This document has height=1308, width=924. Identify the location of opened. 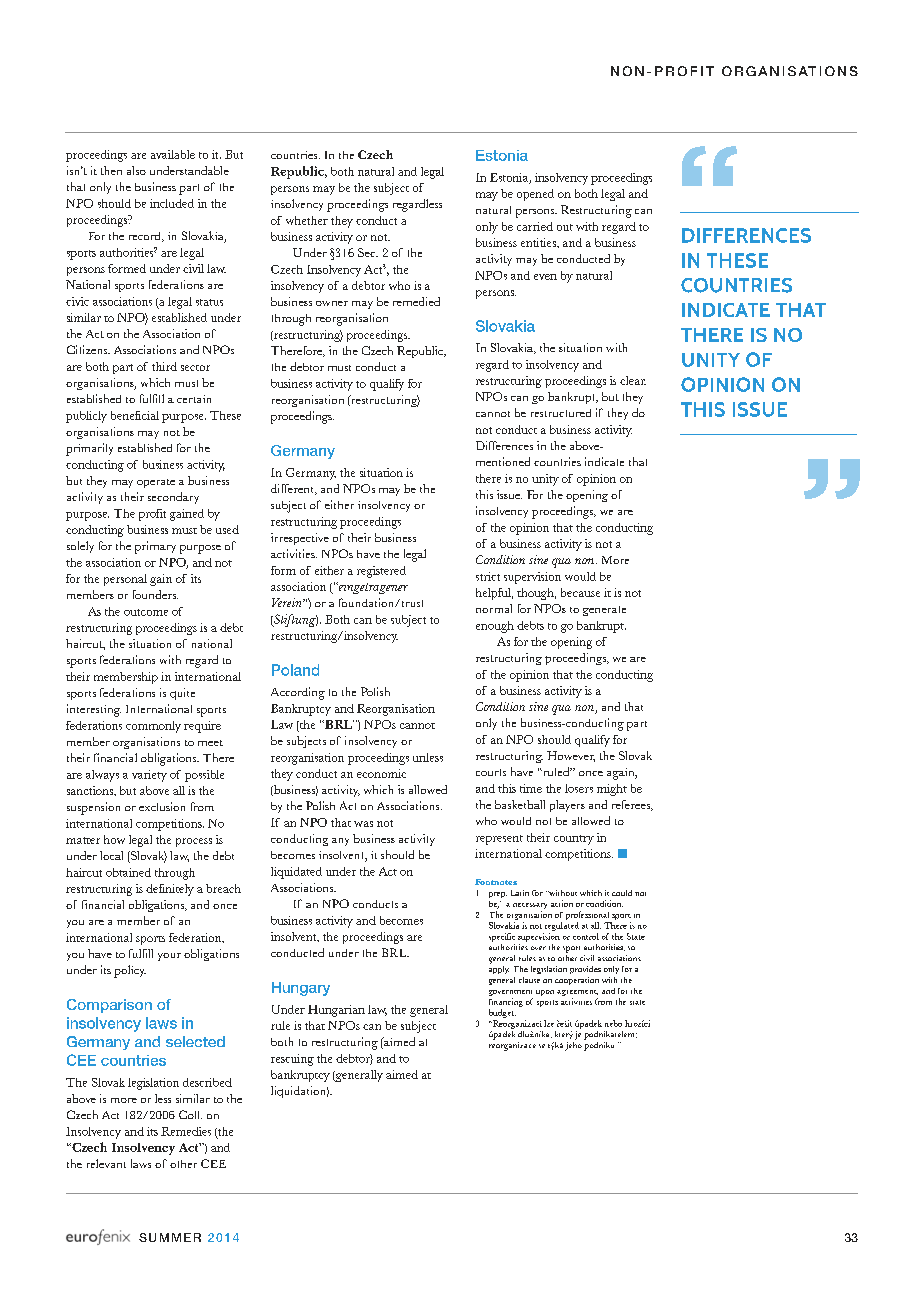
(535, 195).
